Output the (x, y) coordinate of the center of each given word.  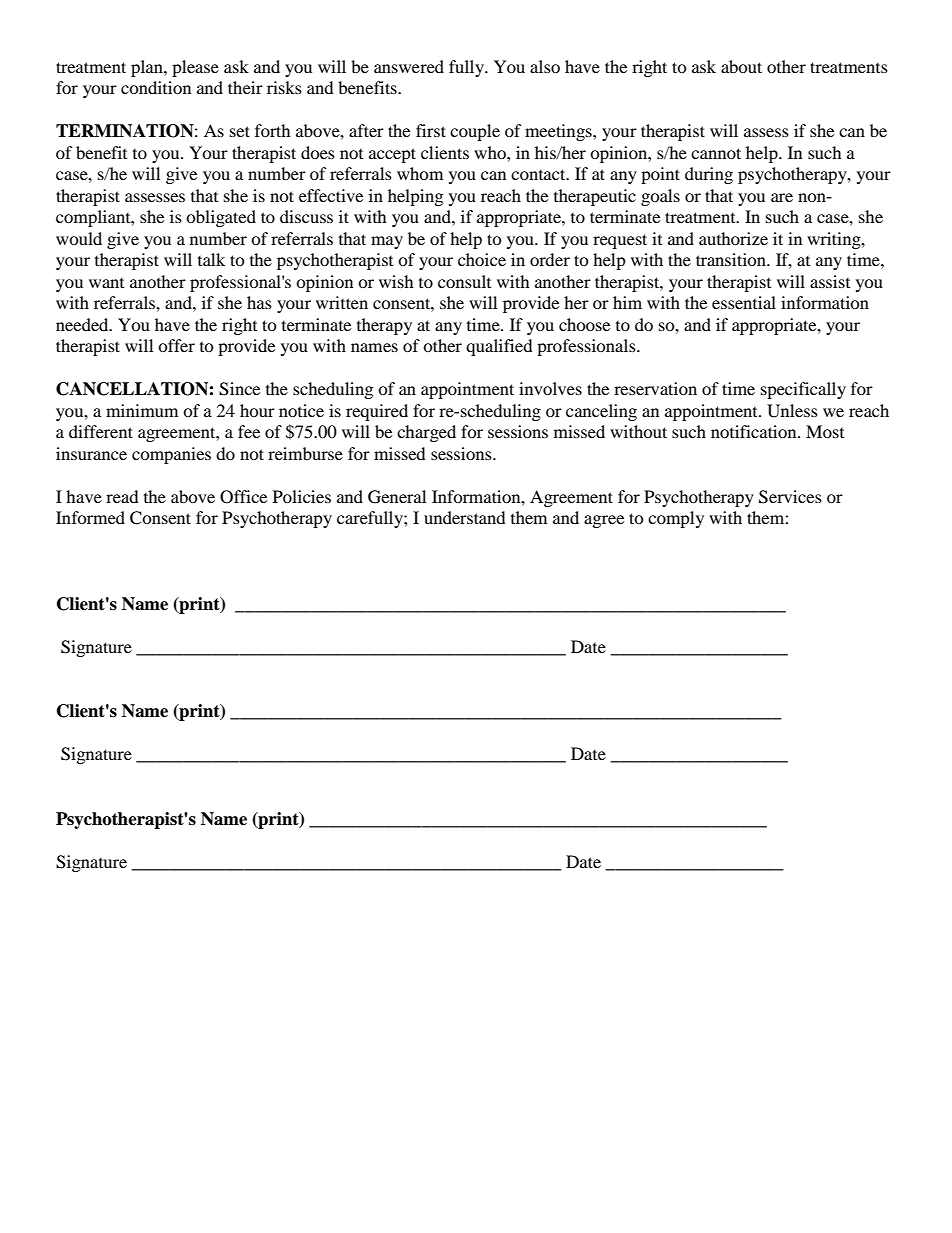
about (741, 66)
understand (465, 517)
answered (409, 66)
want (106, 283)
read (122, 496)
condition (156, 87)
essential (744, 302)
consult (464, 281)
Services (790, 497)
